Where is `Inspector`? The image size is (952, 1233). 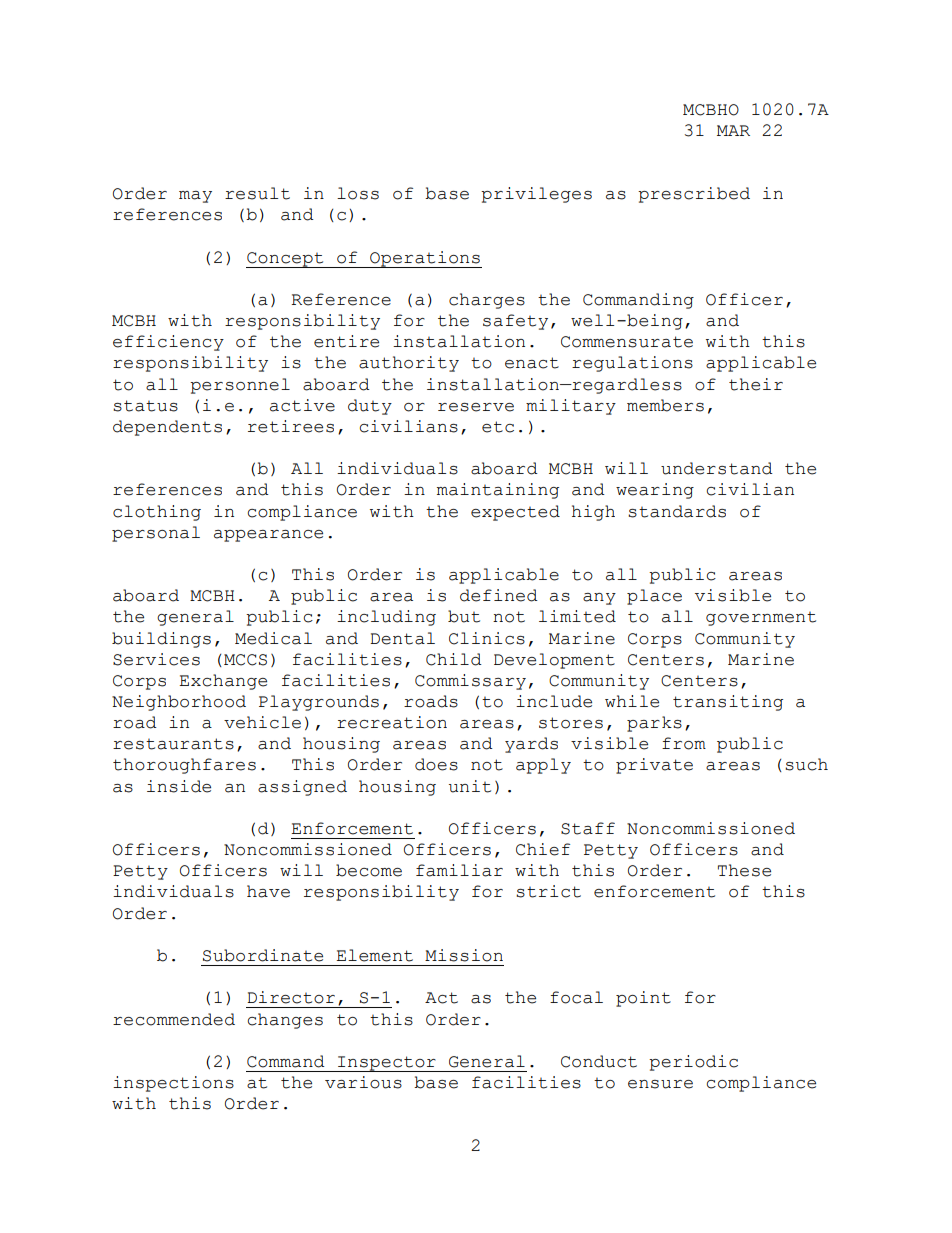 Inspector is located at coordinates (387, 1064).
